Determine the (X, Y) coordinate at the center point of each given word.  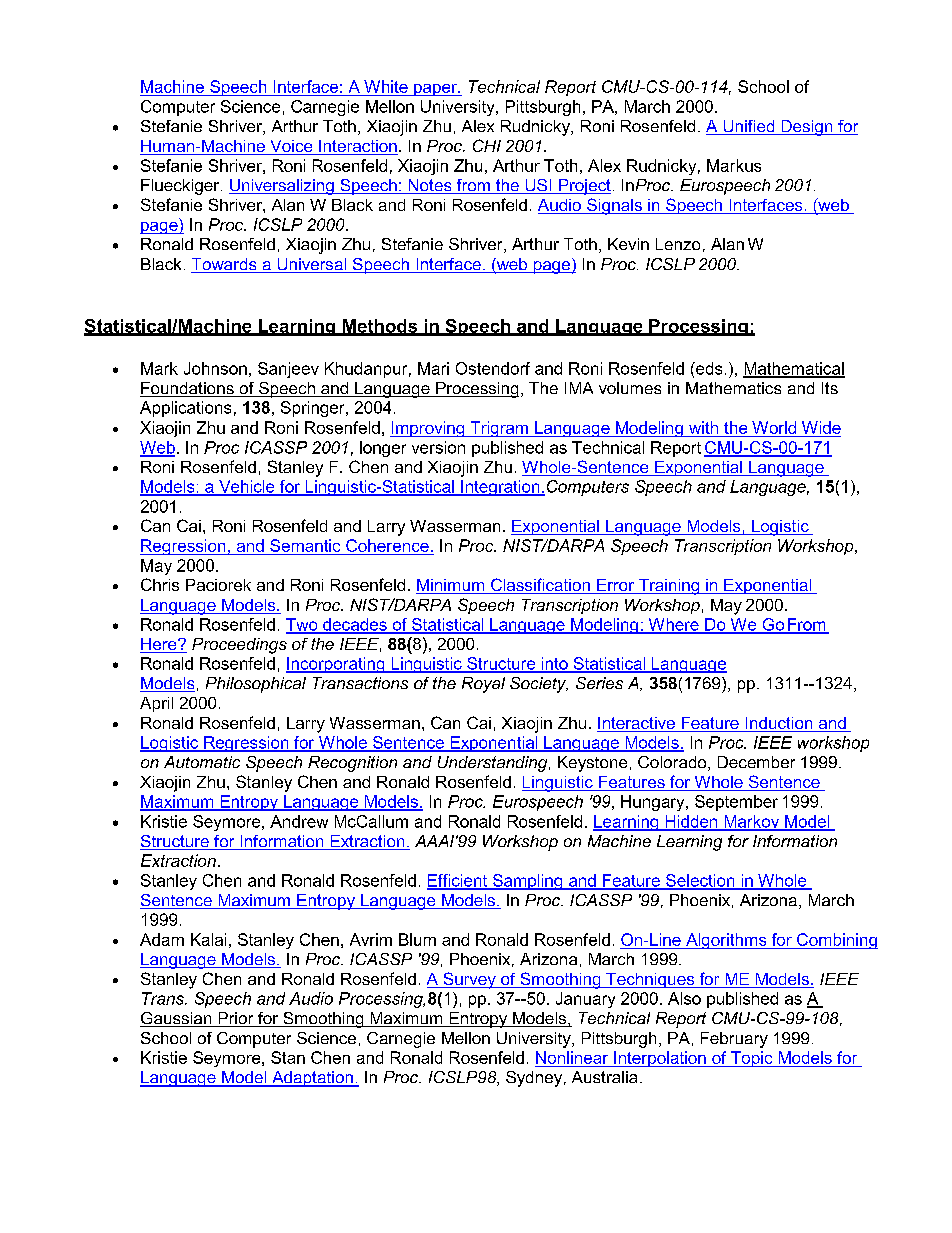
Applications (185, 409)
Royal (483, 685)
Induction (779, 724)
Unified (749, 127)
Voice (291, 147)
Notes (430, 186)
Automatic (202, 762)
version (438, 447)
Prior (236, 1019)
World (774, 427)
